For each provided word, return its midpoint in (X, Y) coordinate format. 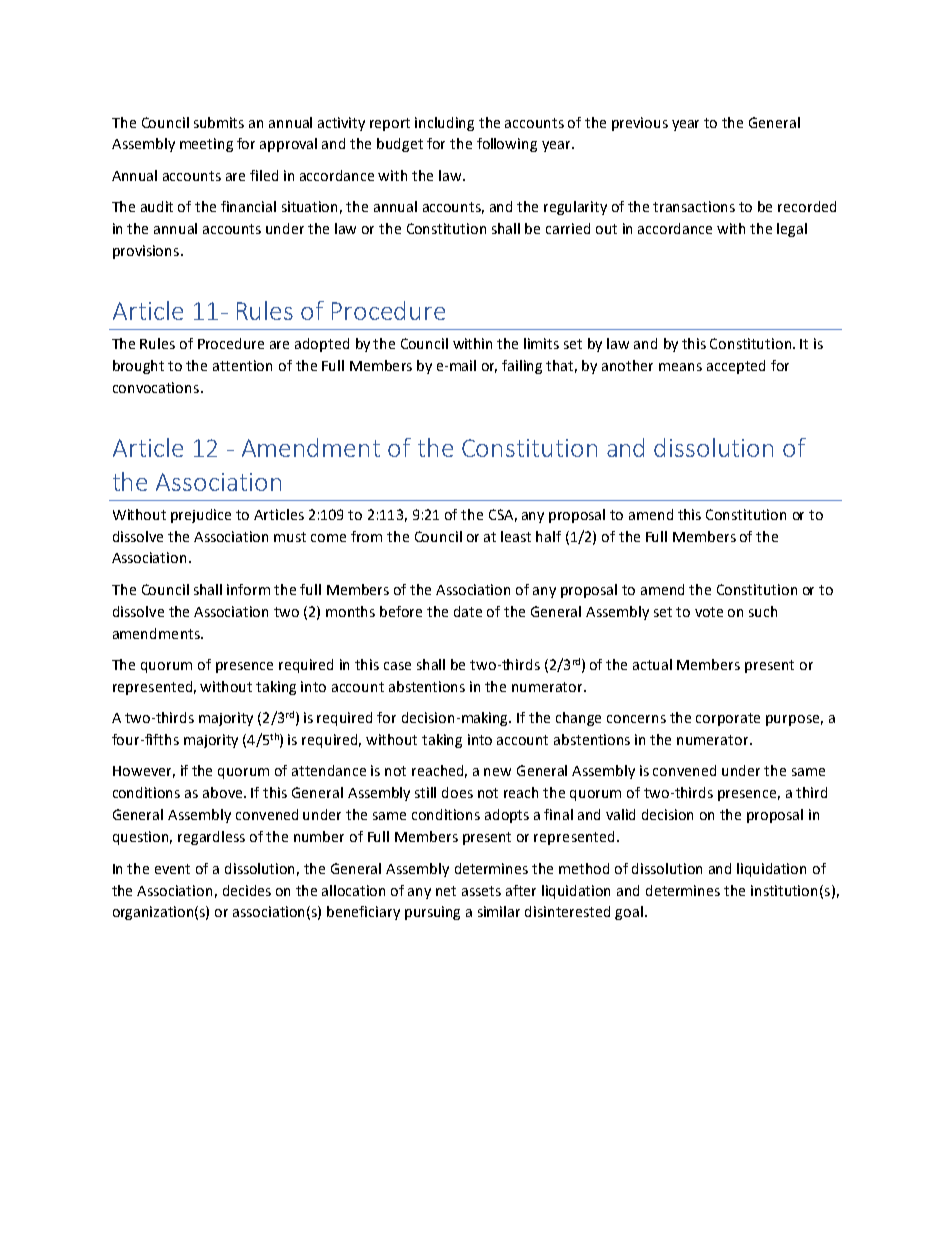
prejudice (201, 516)
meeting (206, 145)
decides (247, 890)
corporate (728, 719)
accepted (736, 367)
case (397, 666)
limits (541, 343)
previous (640, 124)
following (507, 145)
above (224, 792)
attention (242, 365)
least (516, 536)
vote (709, 612)
